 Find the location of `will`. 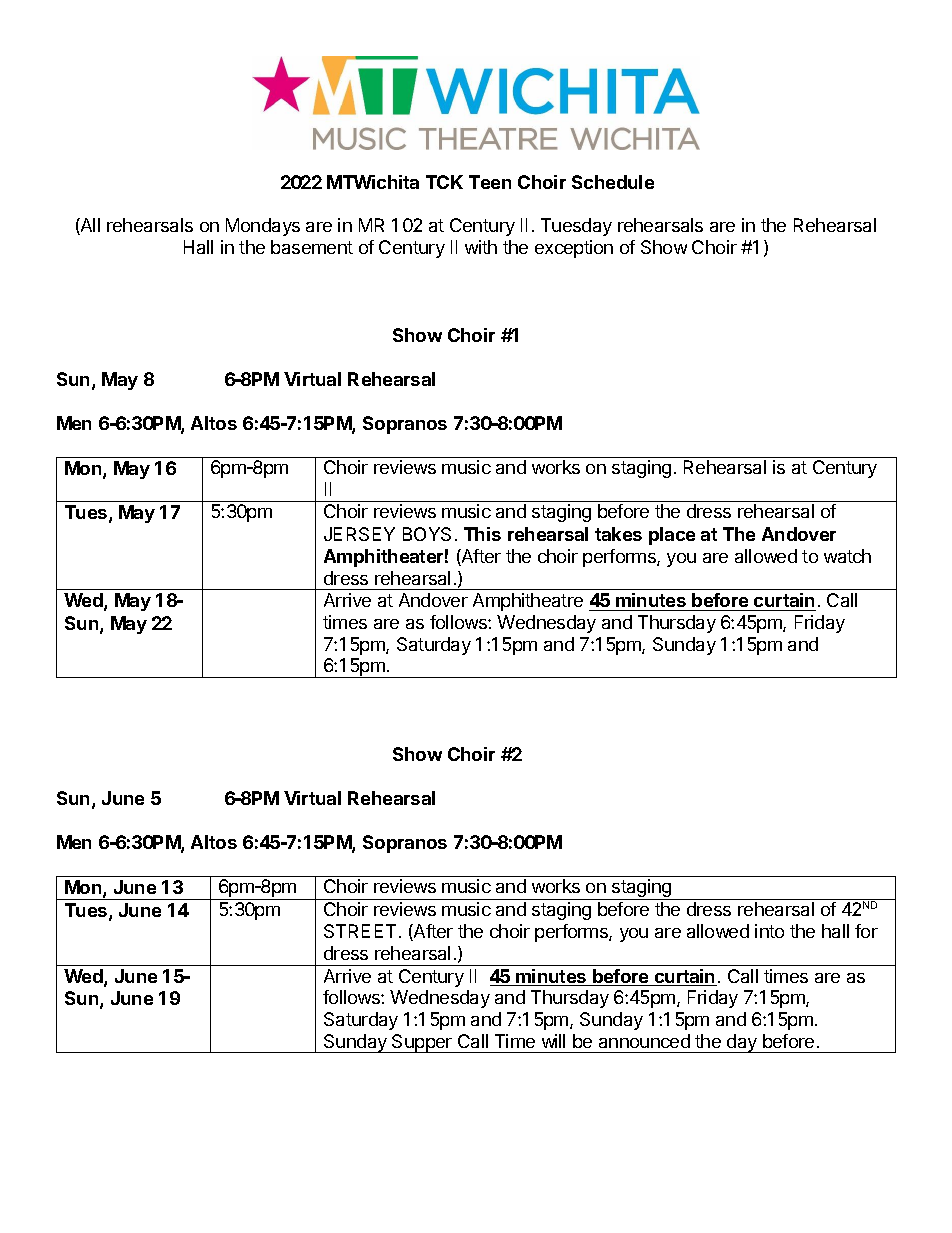

will is located at coordinates (553, 1041).
